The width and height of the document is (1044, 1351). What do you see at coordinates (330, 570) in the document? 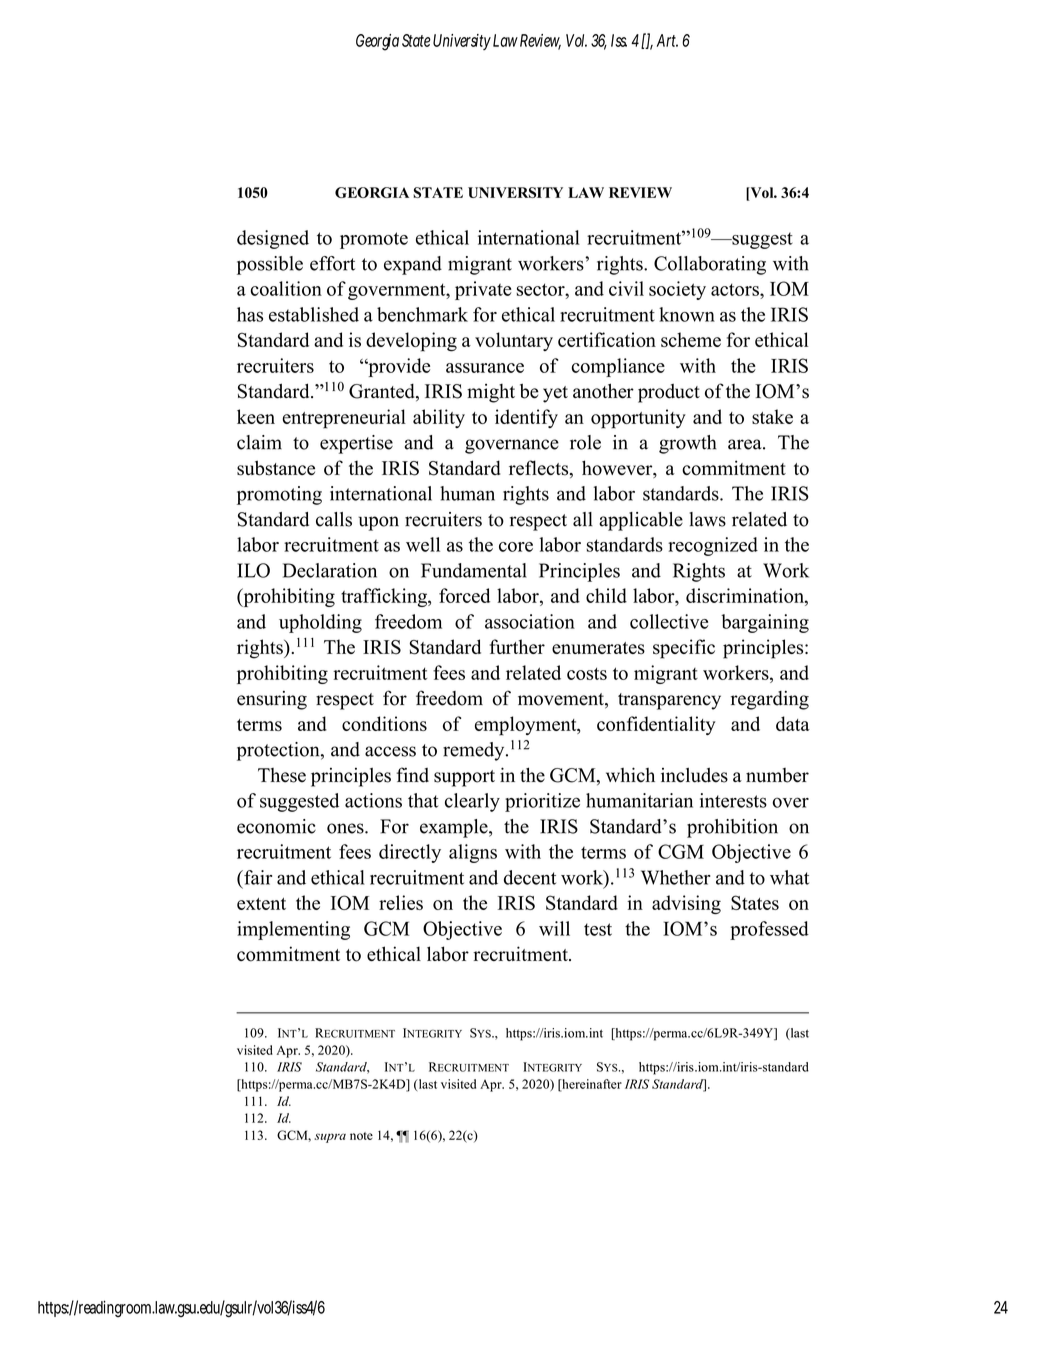
I see `Declaration` at bounding box center [330, 570].
